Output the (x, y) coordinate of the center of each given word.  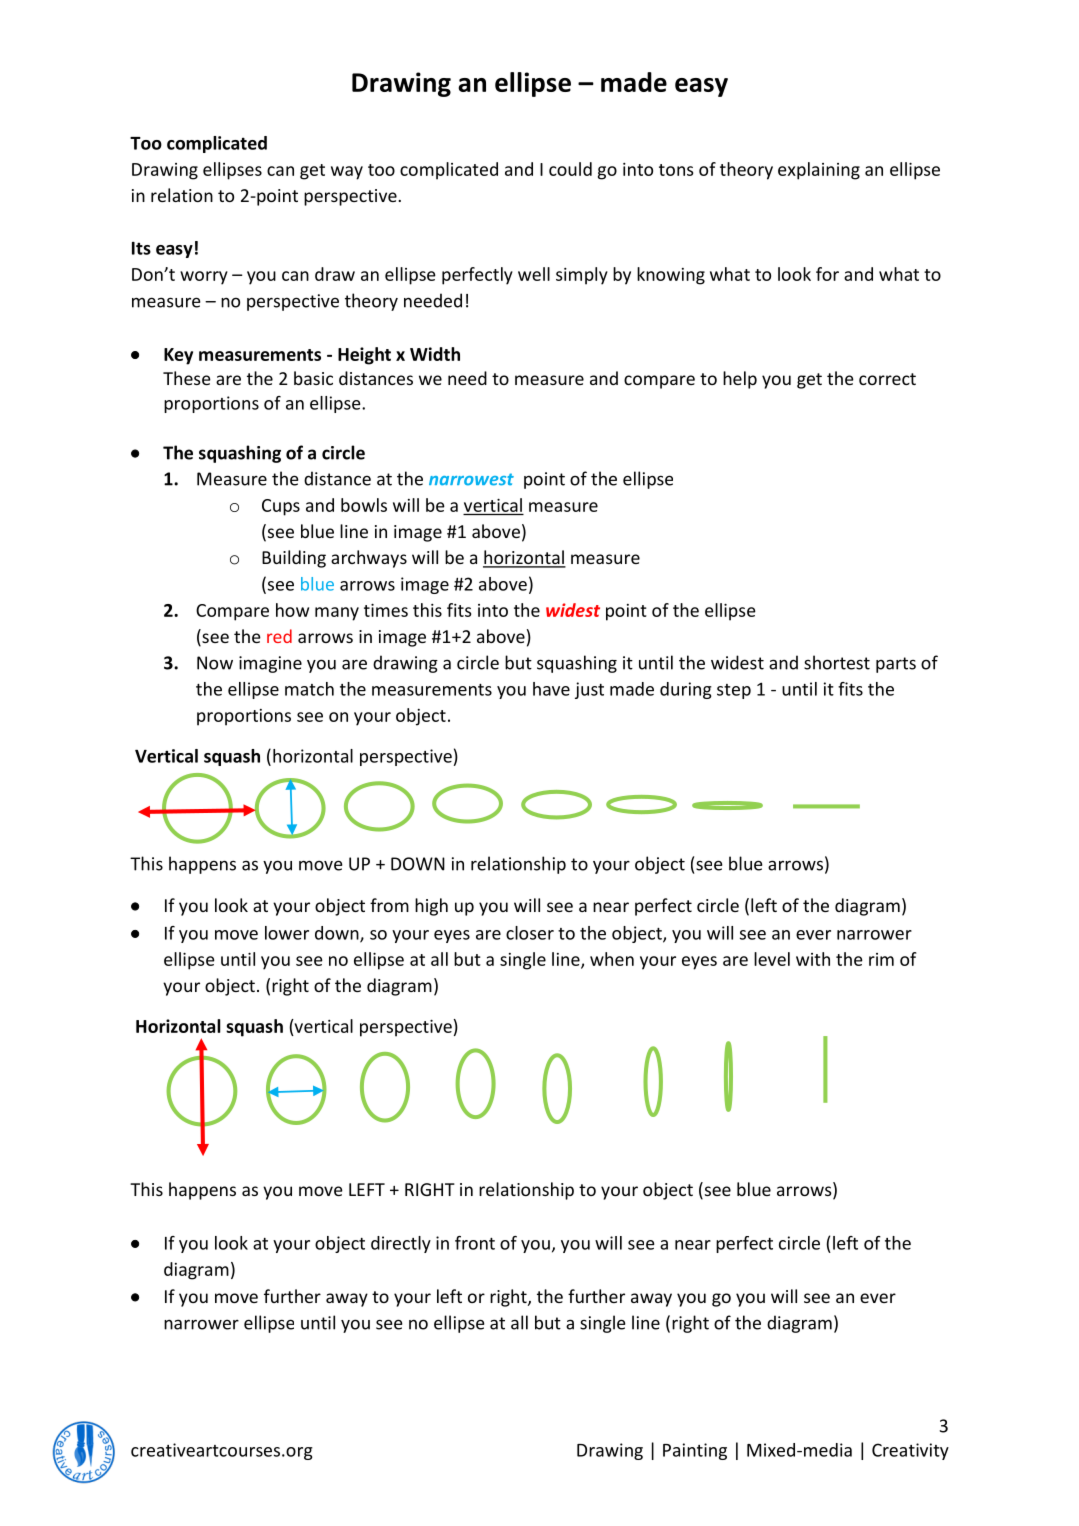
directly (401, 1244)
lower (287, 933)
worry (204, 278)
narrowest (471, 479)
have (551, 689)
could (570, 169)
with (813, 959)
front (475, 1243)
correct (887, 379)
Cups (281, 507)
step (734, 691)
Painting (695, 1451)
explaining (819, 171)
